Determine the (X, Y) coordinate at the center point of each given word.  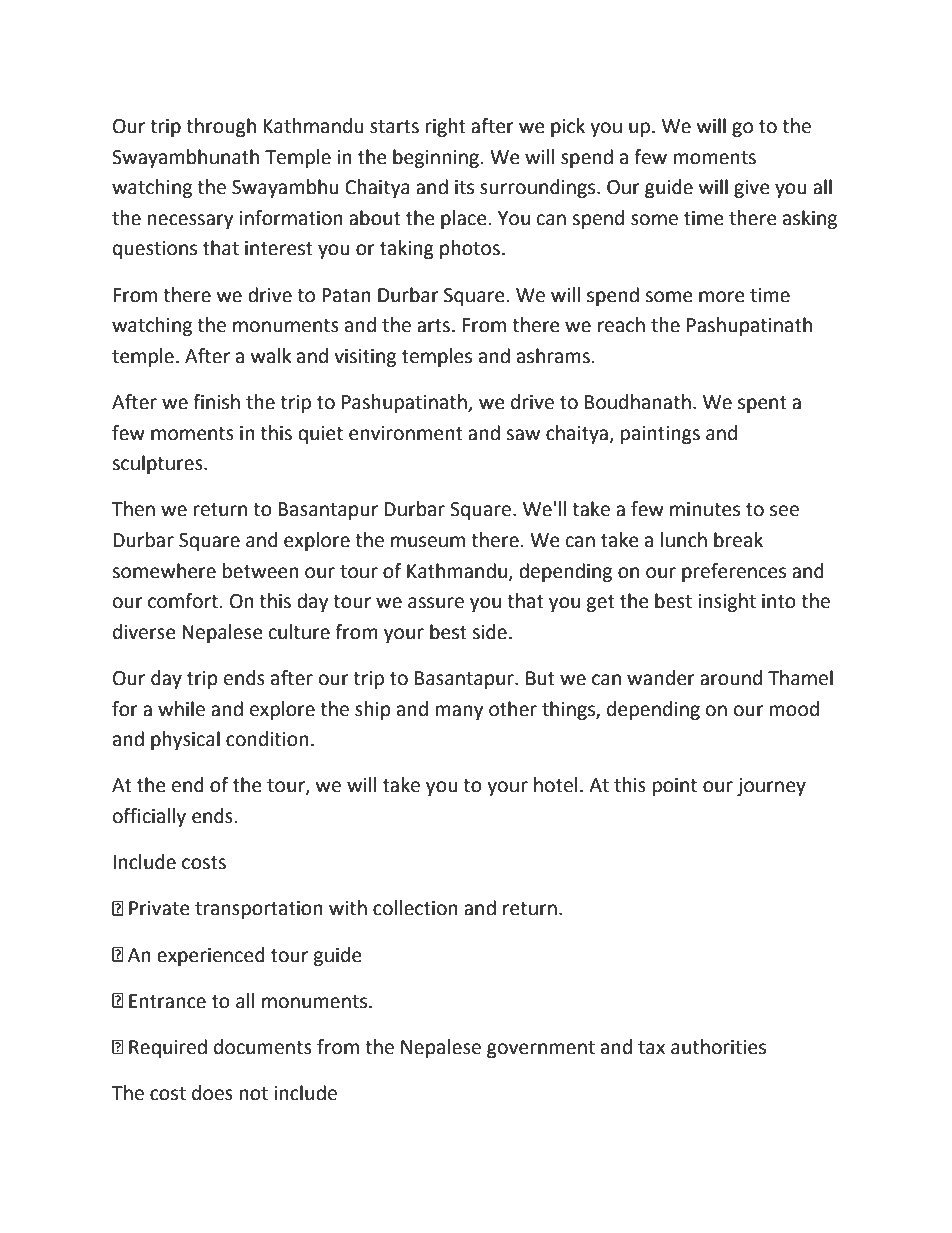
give (752, 189)
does (212, 1093)
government (541, 1049)
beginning (436, 158)
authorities (718, 1047)
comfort (184, 601)
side (489, 632)
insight (727, 602)
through (221, 127)
